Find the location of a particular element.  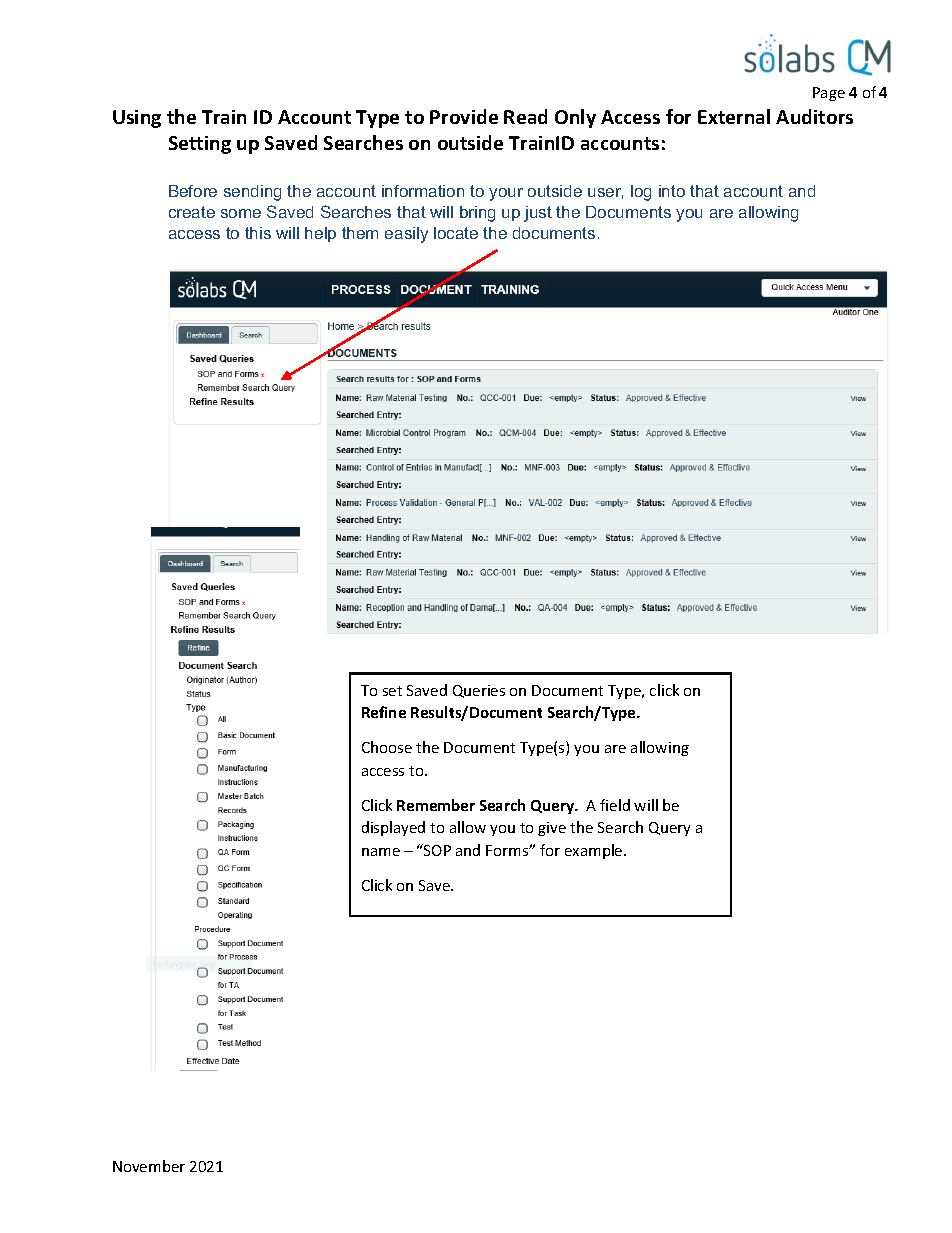

Refine is located at coordinates (384, 712).
